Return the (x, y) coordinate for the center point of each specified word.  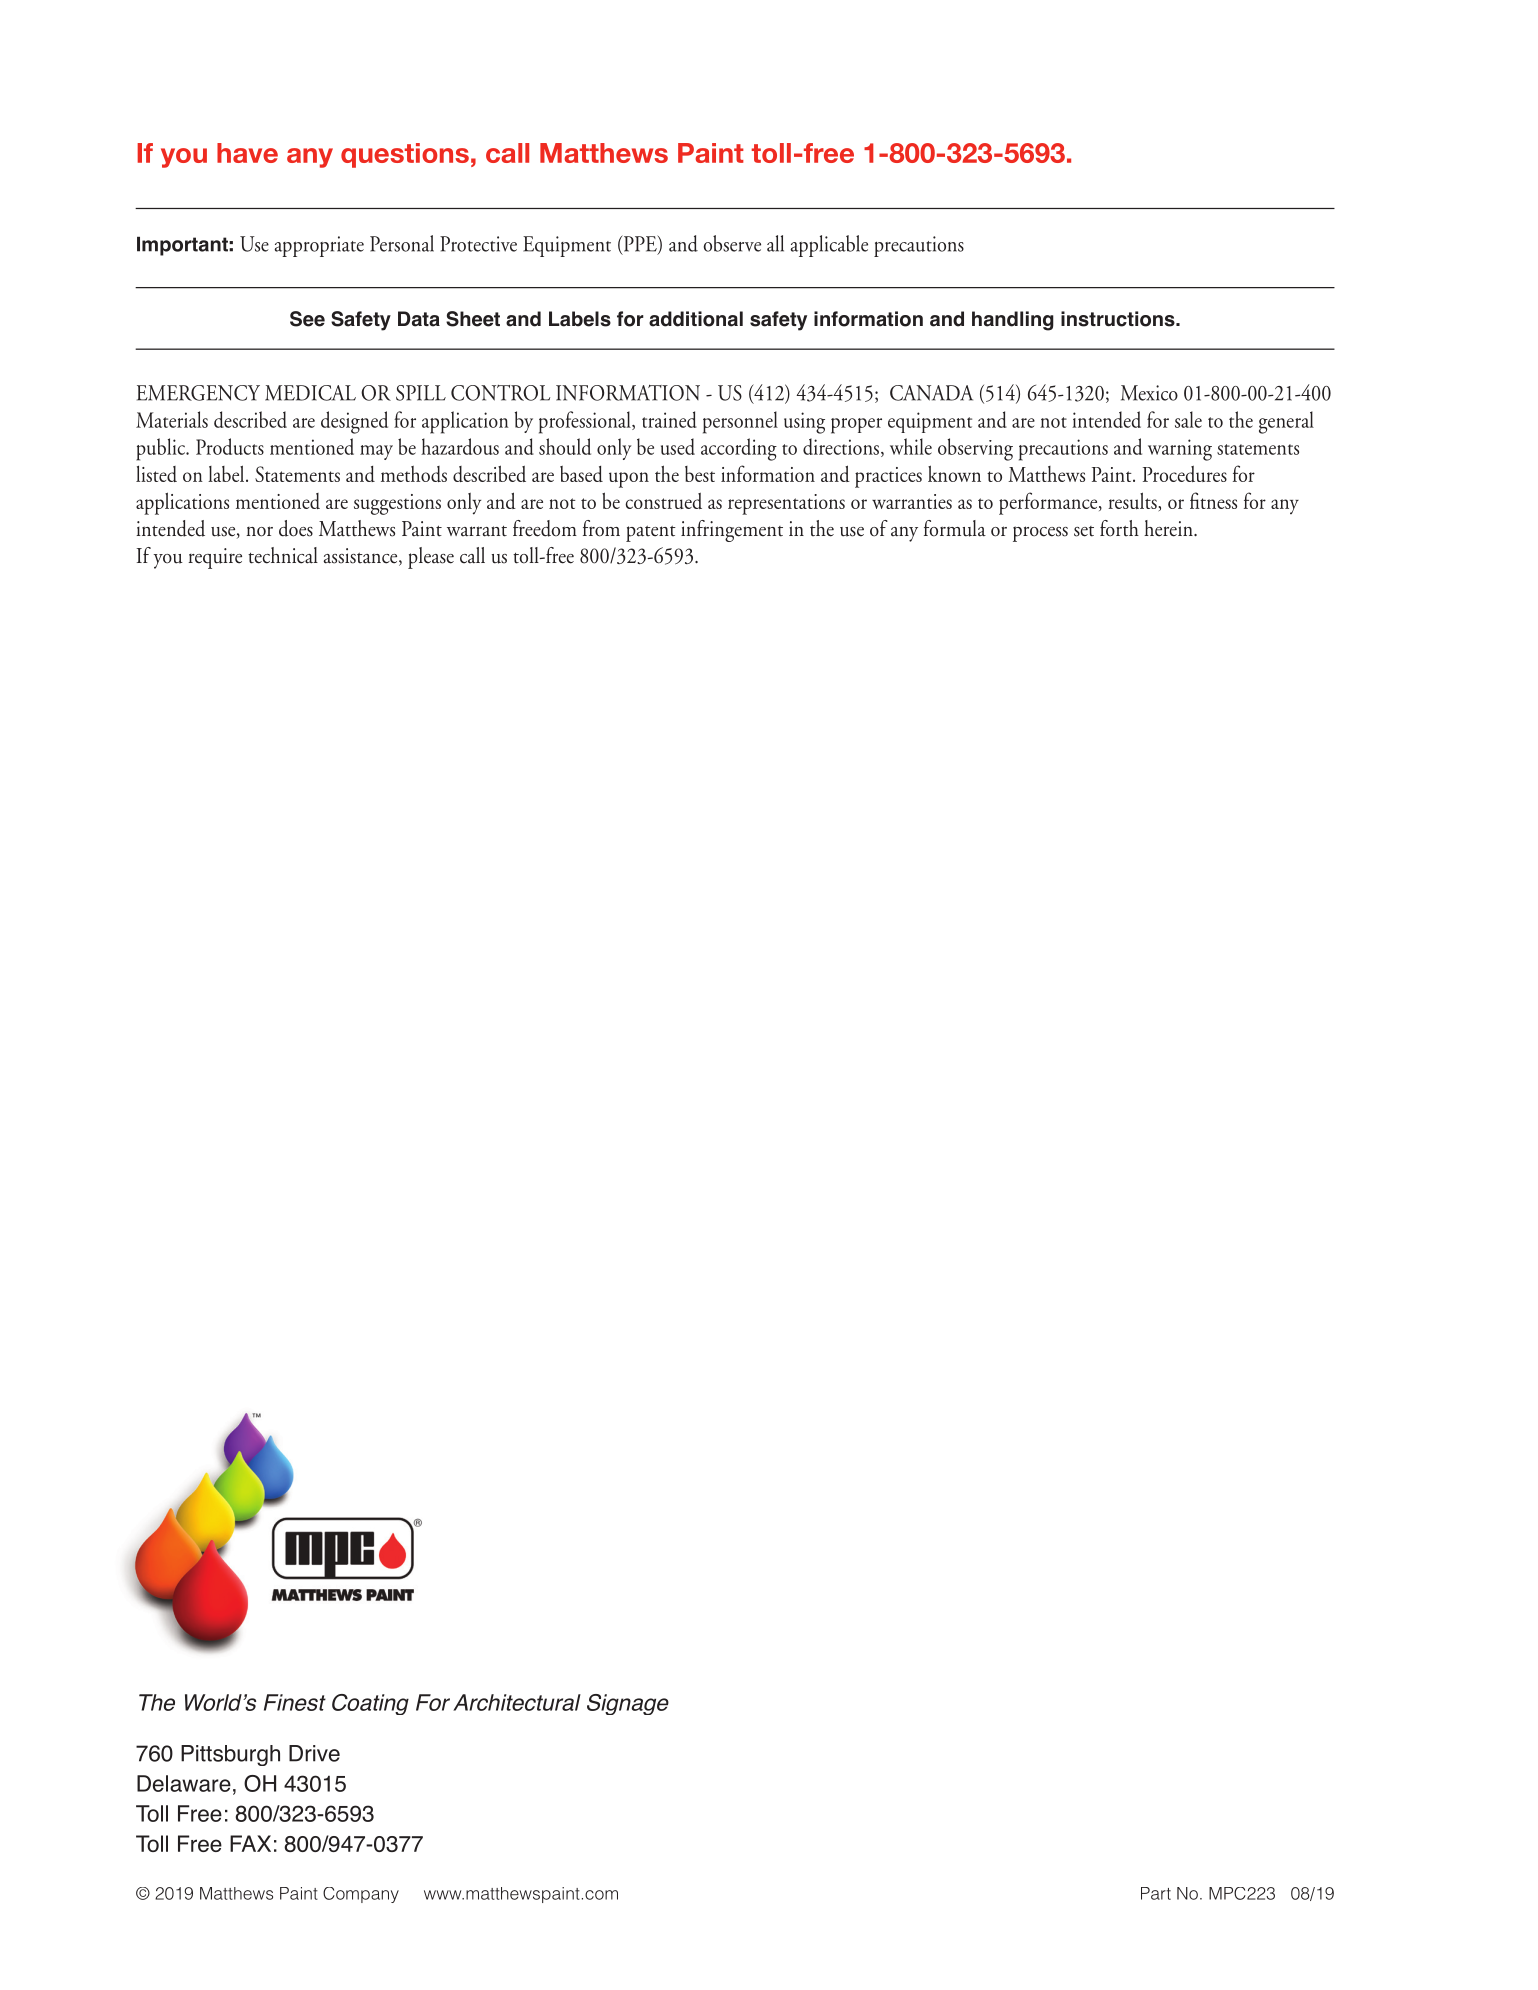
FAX (250, 1843)
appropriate (319, 246)
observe (732, 243)
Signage (628, 1704)
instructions (1119, 319)
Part (1156, 1893)
